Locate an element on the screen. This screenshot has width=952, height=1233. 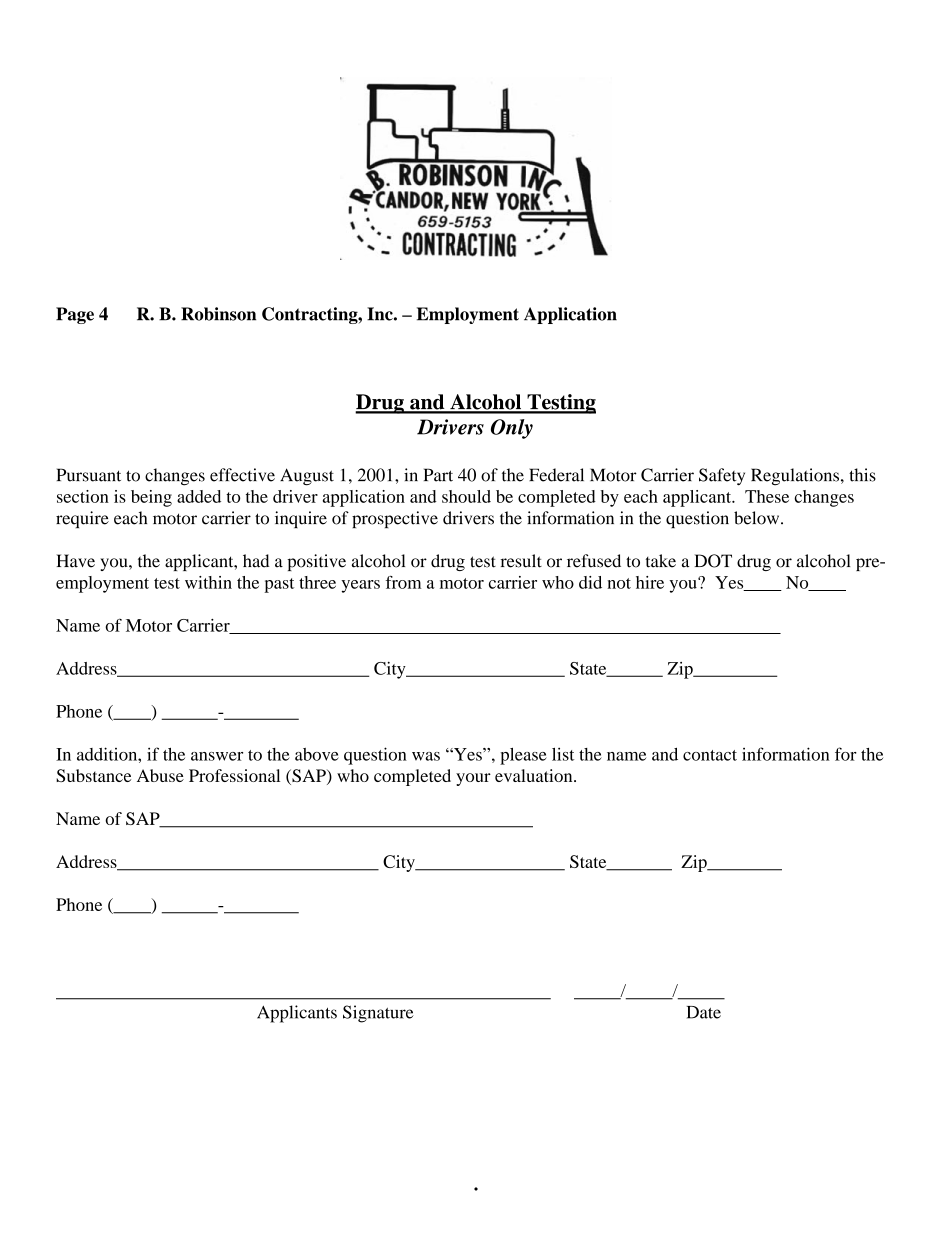
DOT is located at coordinates (713, 561).
